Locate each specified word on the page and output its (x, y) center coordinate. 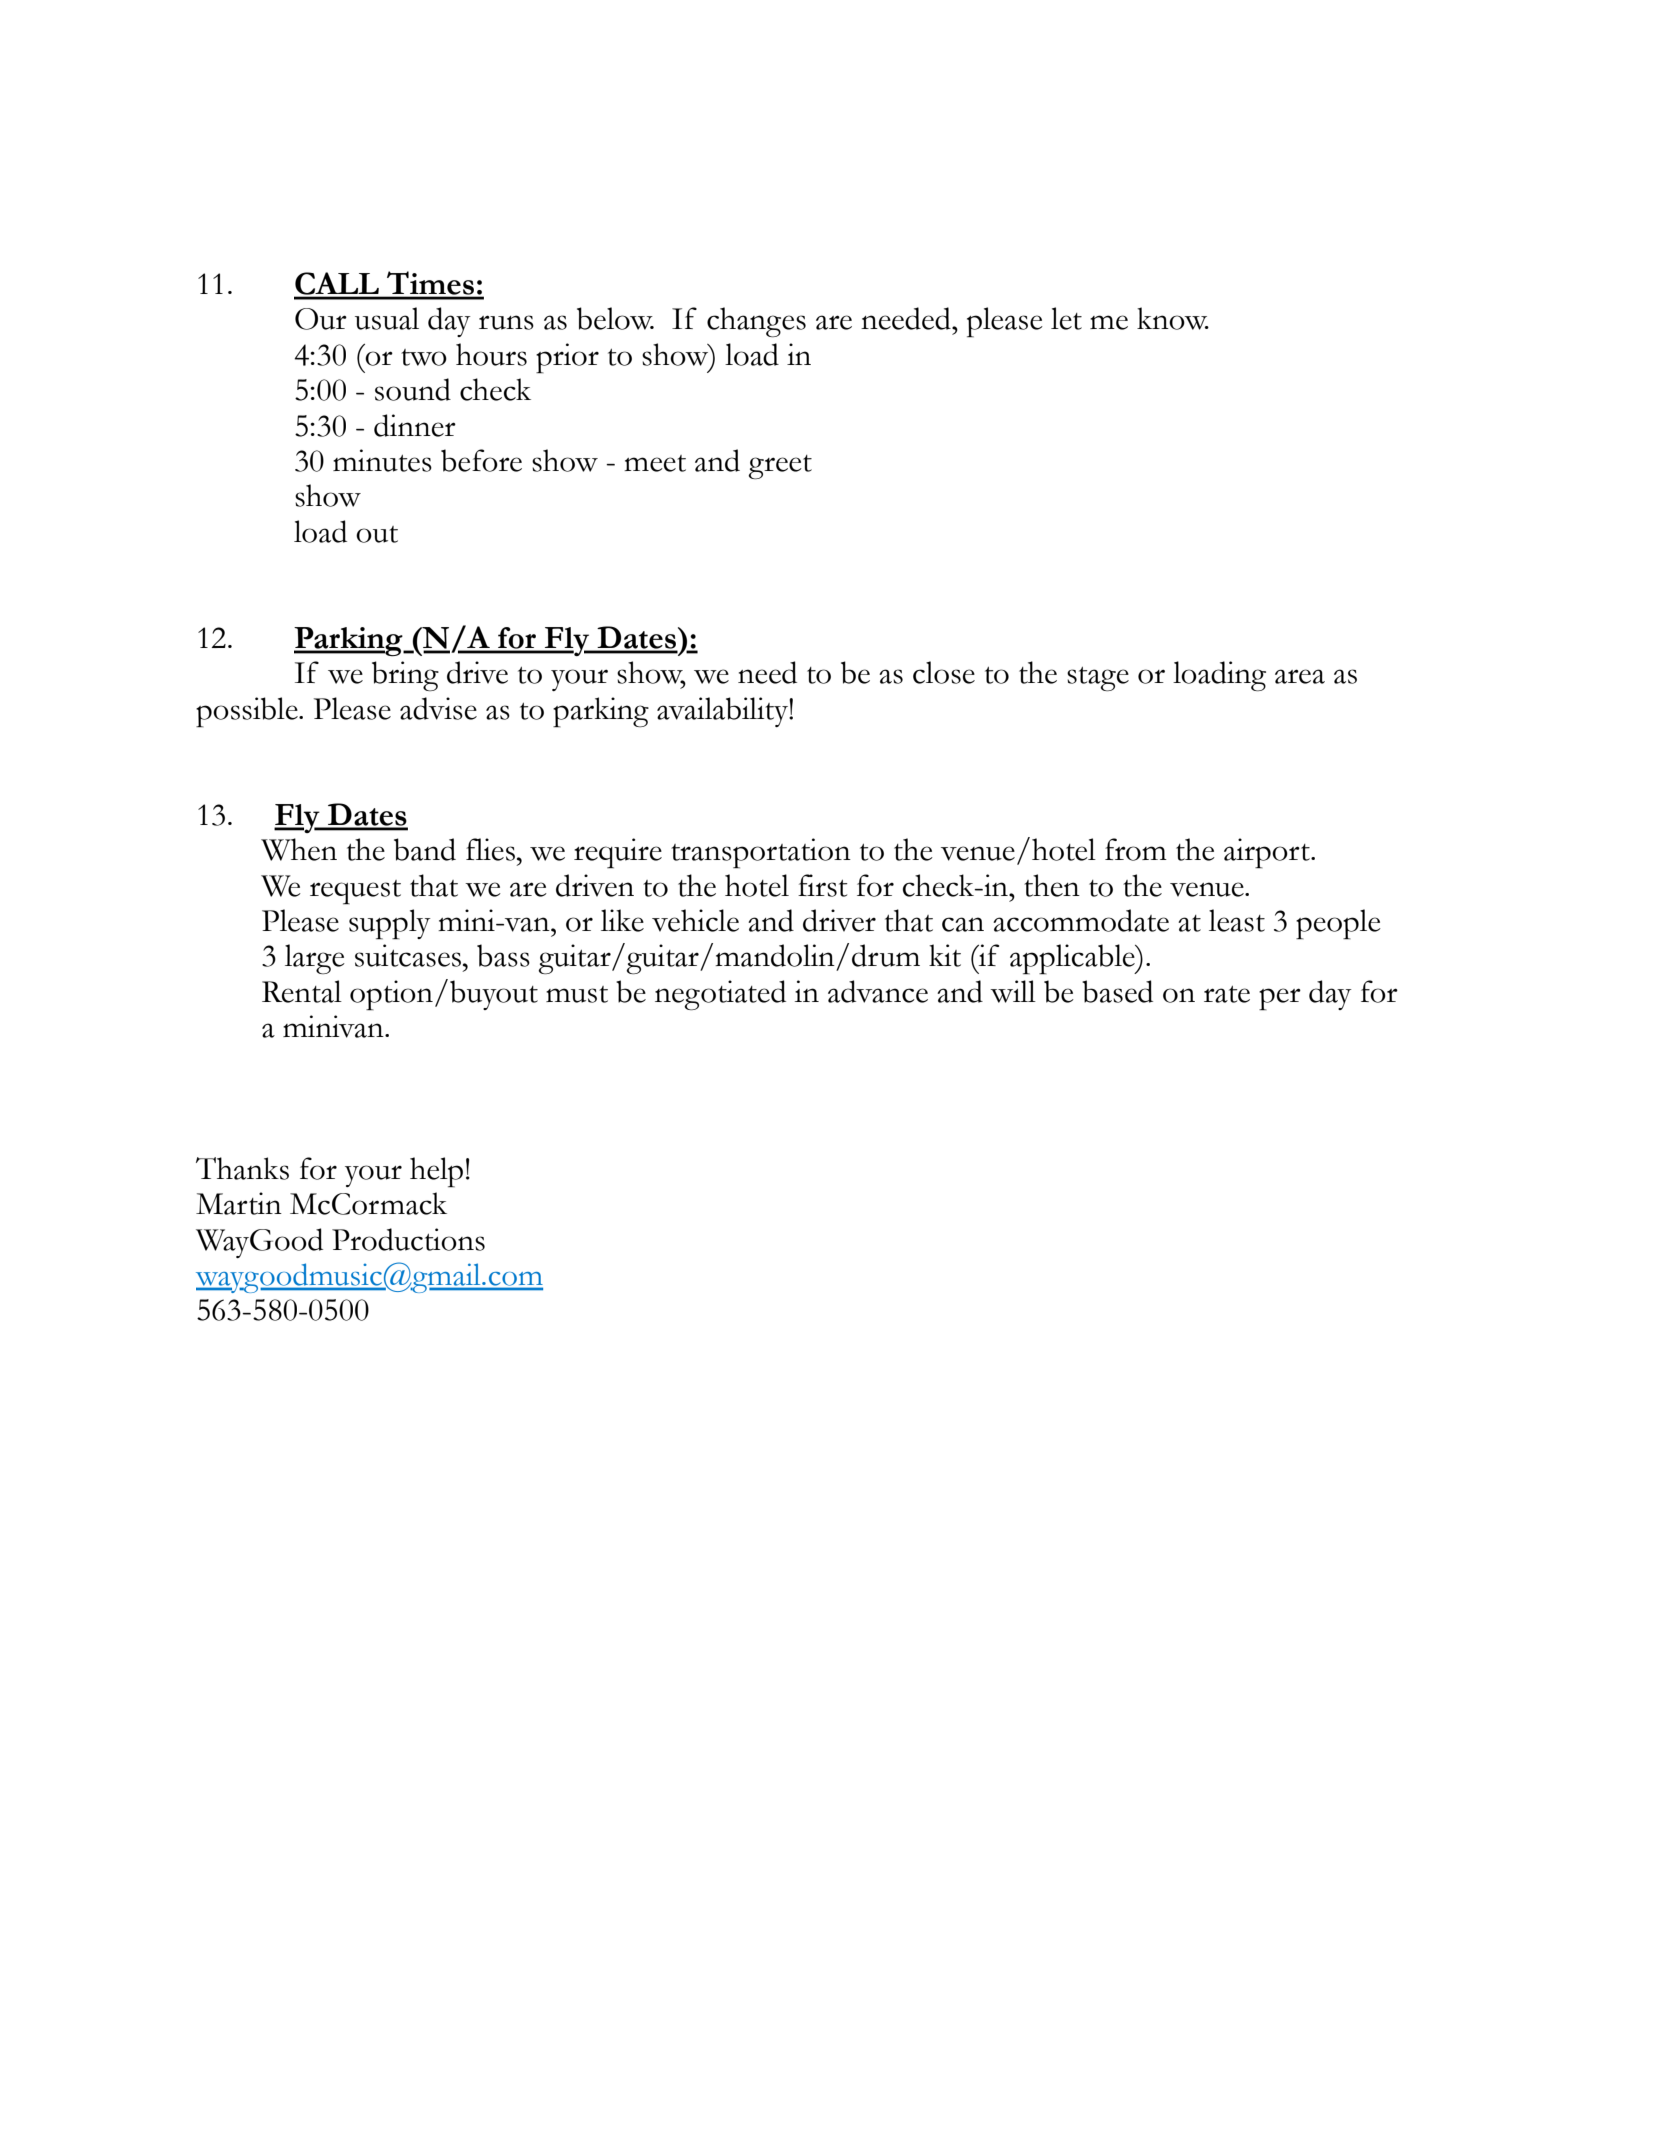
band (425, 849)
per (1280, 999)
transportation (761, 853)
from (1136, 849)
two (424, 357)
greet (780, 467)
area (1300, 676)
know (1173, 318)
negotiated (720, 995)
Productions (408, 1239)
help (436, 1172)
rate (1227, 994)
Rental (302, 991)
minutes (382, 460)
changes (756, 322)
